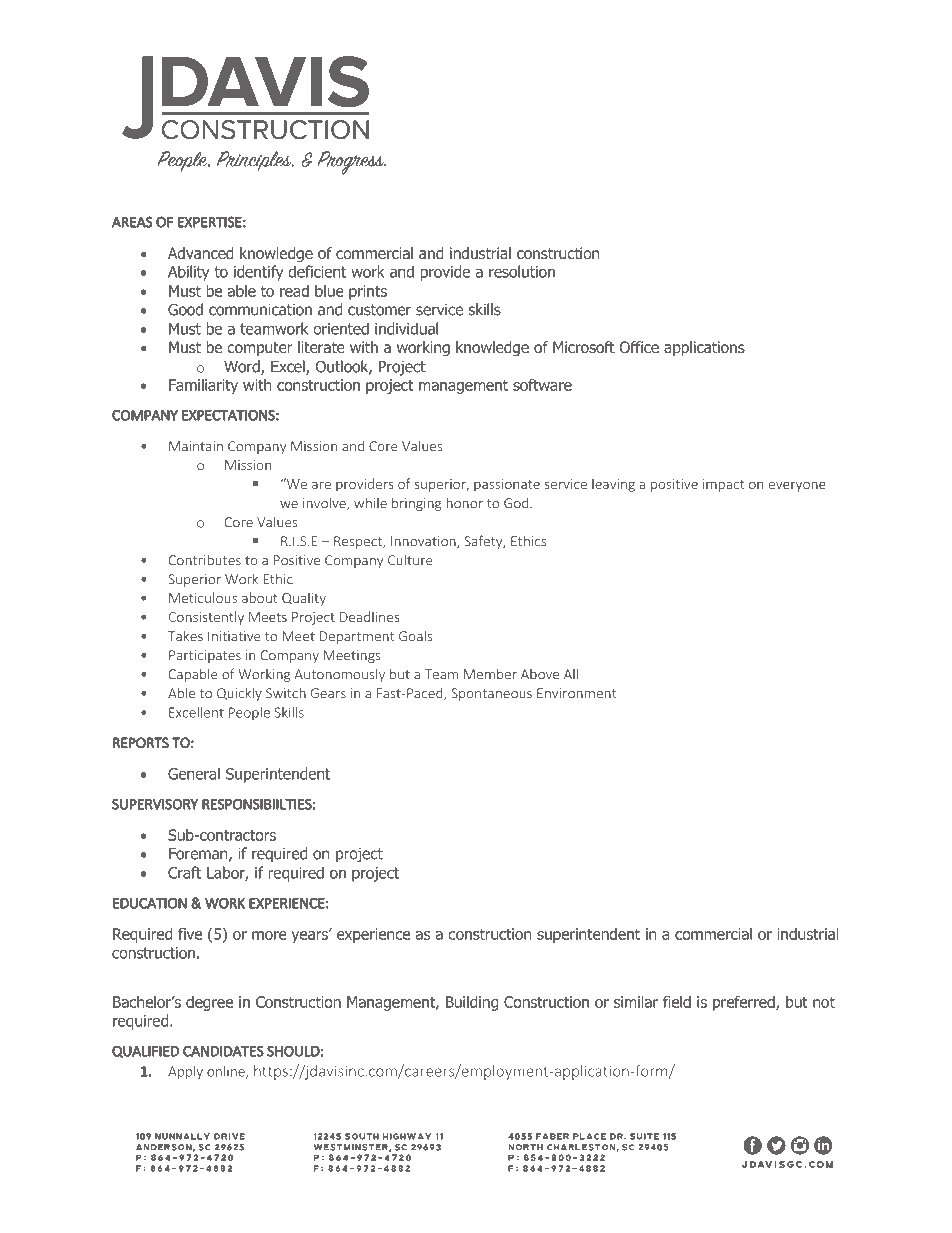 This image has height=1233, width=952. Describe the element at coordinates (522, 271) in the image. I see `resolution` at that location.
